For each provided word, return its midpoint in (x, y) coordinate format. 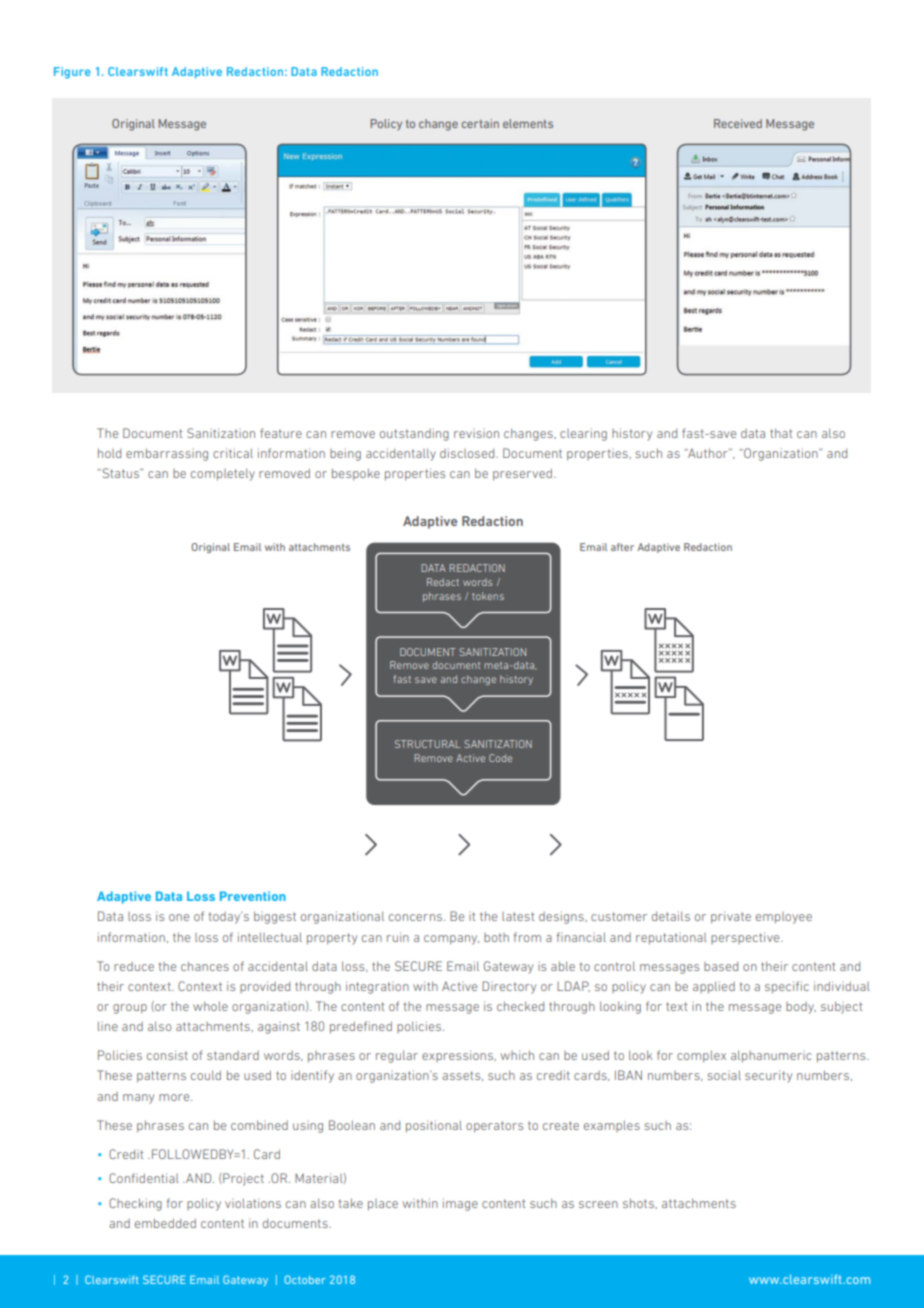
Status (120, 473)
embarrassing (167, 454)
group (130, 1009)
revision (476, 434)
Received (738, 123)
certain (480, 123)
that (781, 433)
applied (714, 987)
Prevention (253, 896)
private (731, 917)
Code (500, 758)
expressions (458, 1056)
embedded (165, 1223)
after (622, 547)
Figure (72, 73)
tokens (488, 596)
